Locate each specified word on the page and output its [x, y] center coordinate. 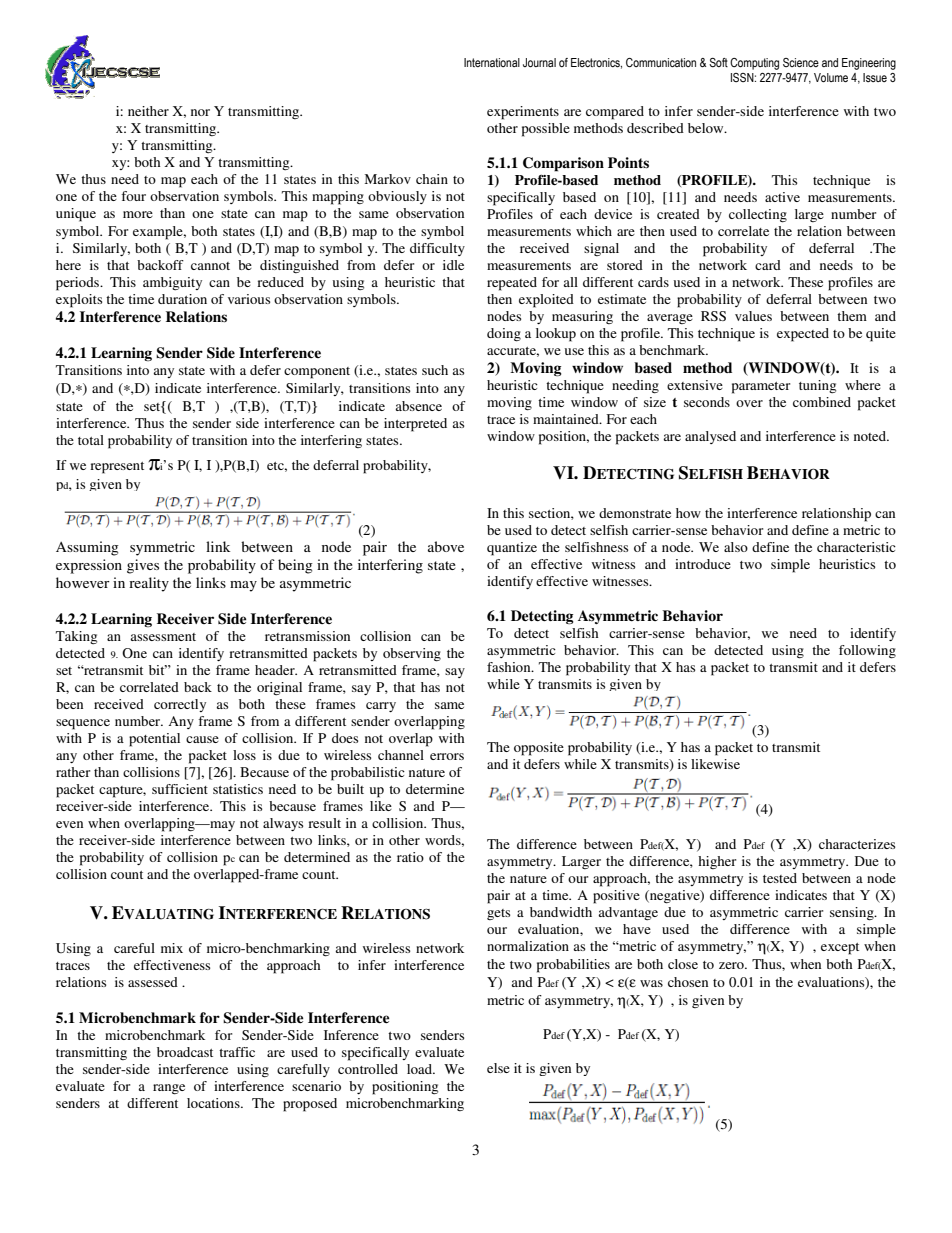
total [91, 440]
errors [447, 756]
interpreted [415, 425]
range [169, 1089]
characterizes [857, 844]
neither [148, 111]
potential [154, 740]
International [492, 62]
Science [801, 62]
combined [822, 402]
